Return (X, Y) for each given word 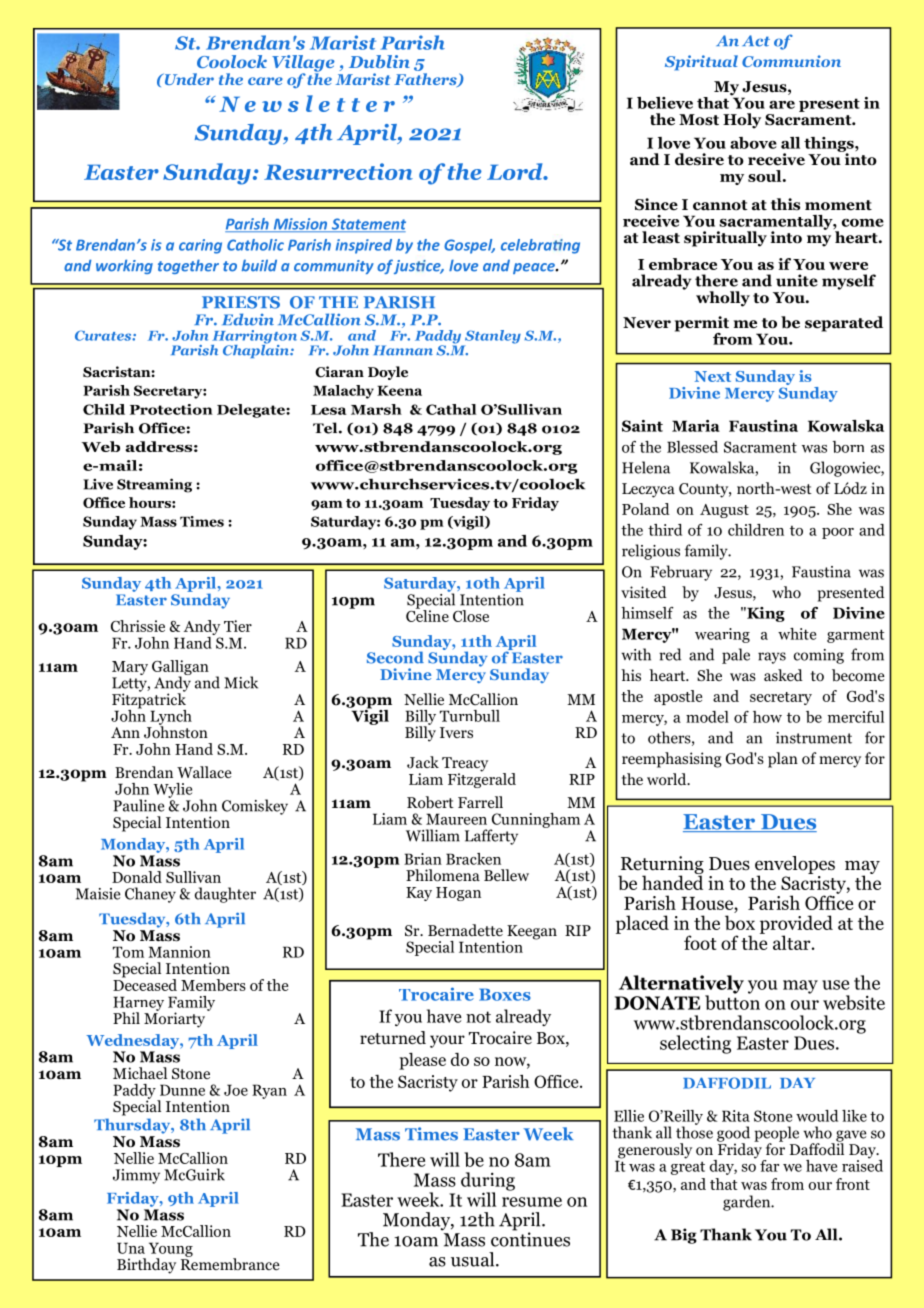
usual (474, 1259)
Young (171, 1250)
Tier (238, 626)
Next (712, 376)
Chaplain (257, 350)
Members (213, 985)
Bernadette (465, 930)
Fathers (426, 80)
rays (772, 658)
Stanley (492, 338)
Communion (791, 61)
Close (471, 616)
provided (796, 925)
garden (748, 1203)
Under (188, 79)
